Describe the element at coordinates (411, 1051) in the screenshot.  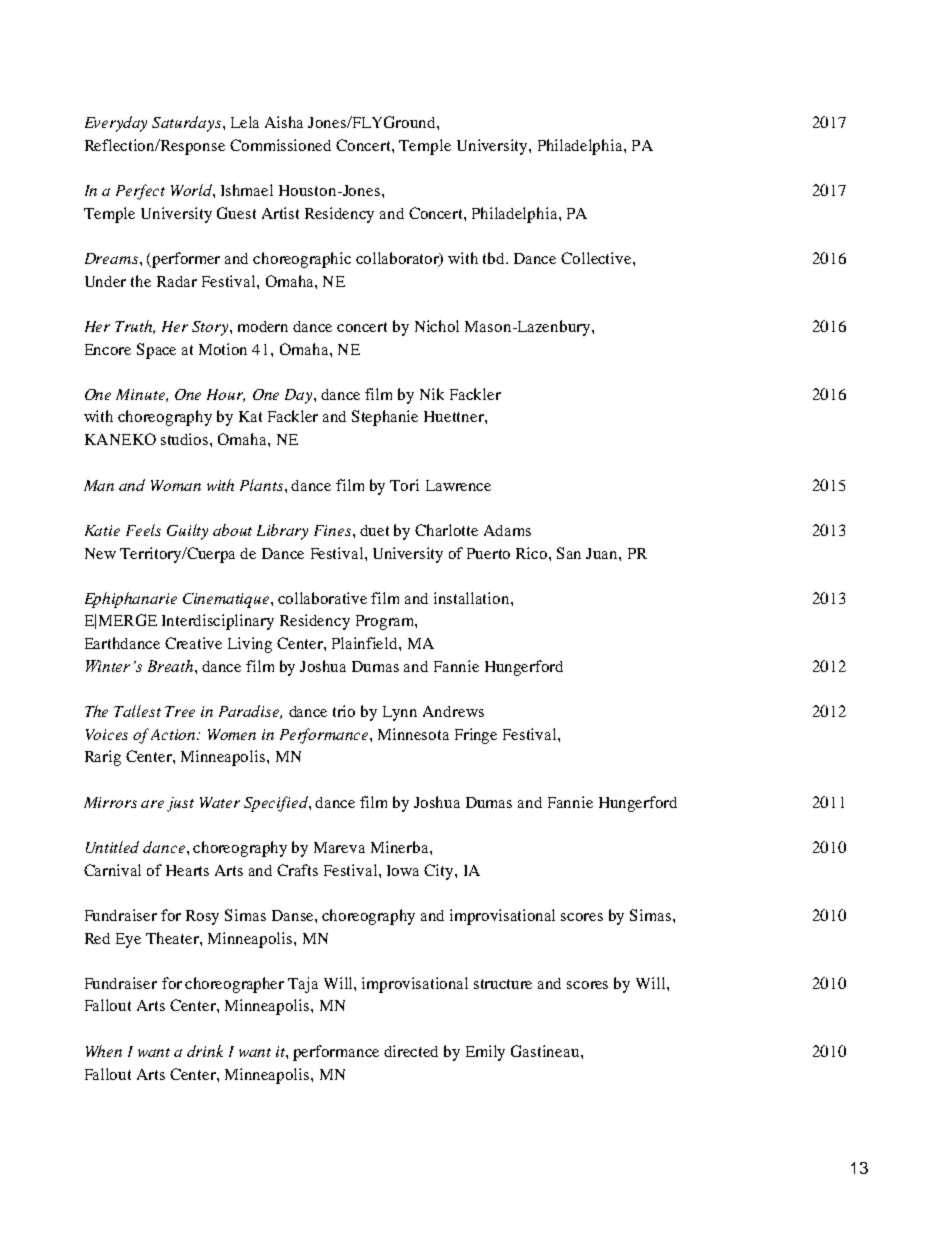
I see `directed` at that location.
